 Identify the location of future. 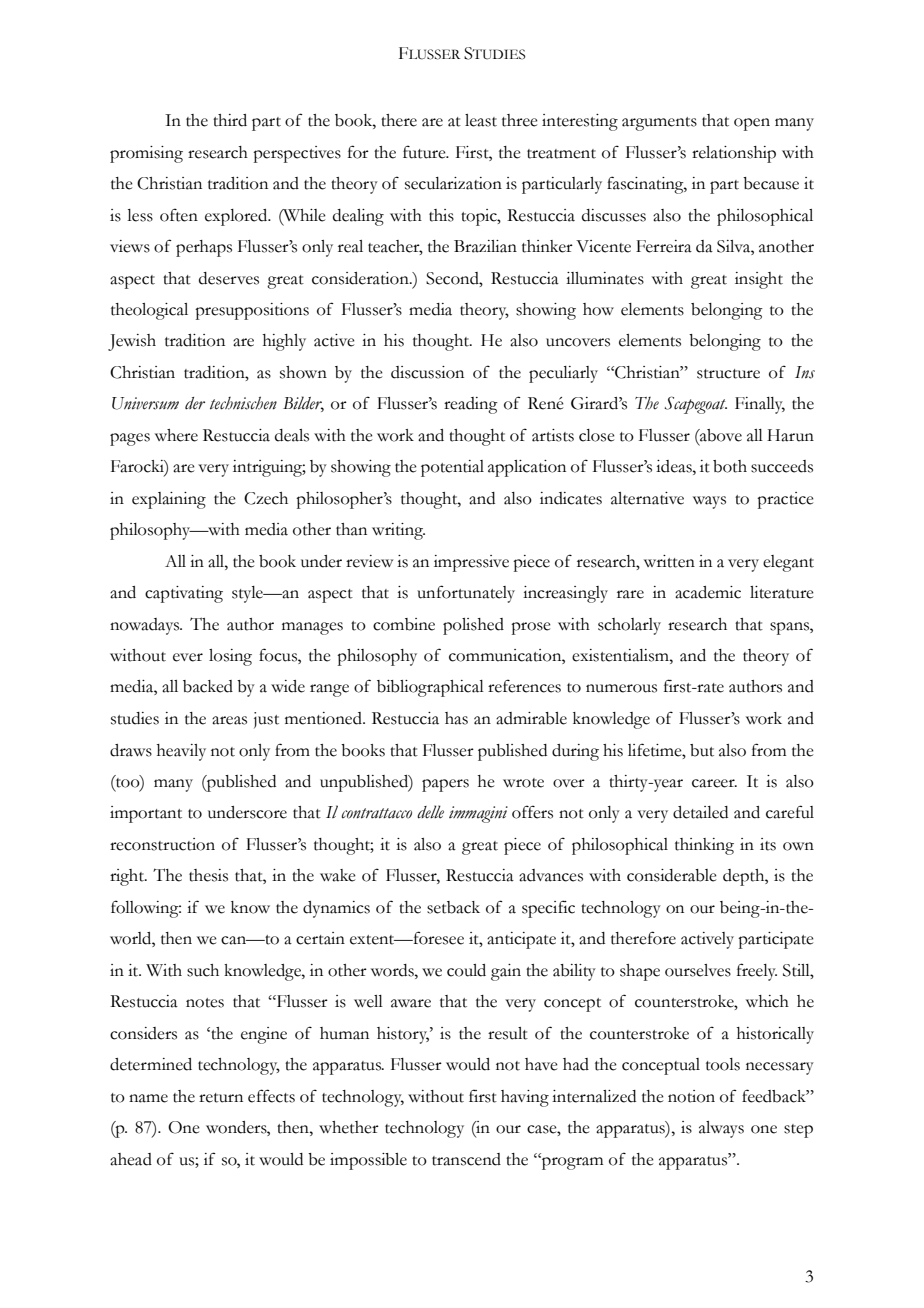
(425, 152).
